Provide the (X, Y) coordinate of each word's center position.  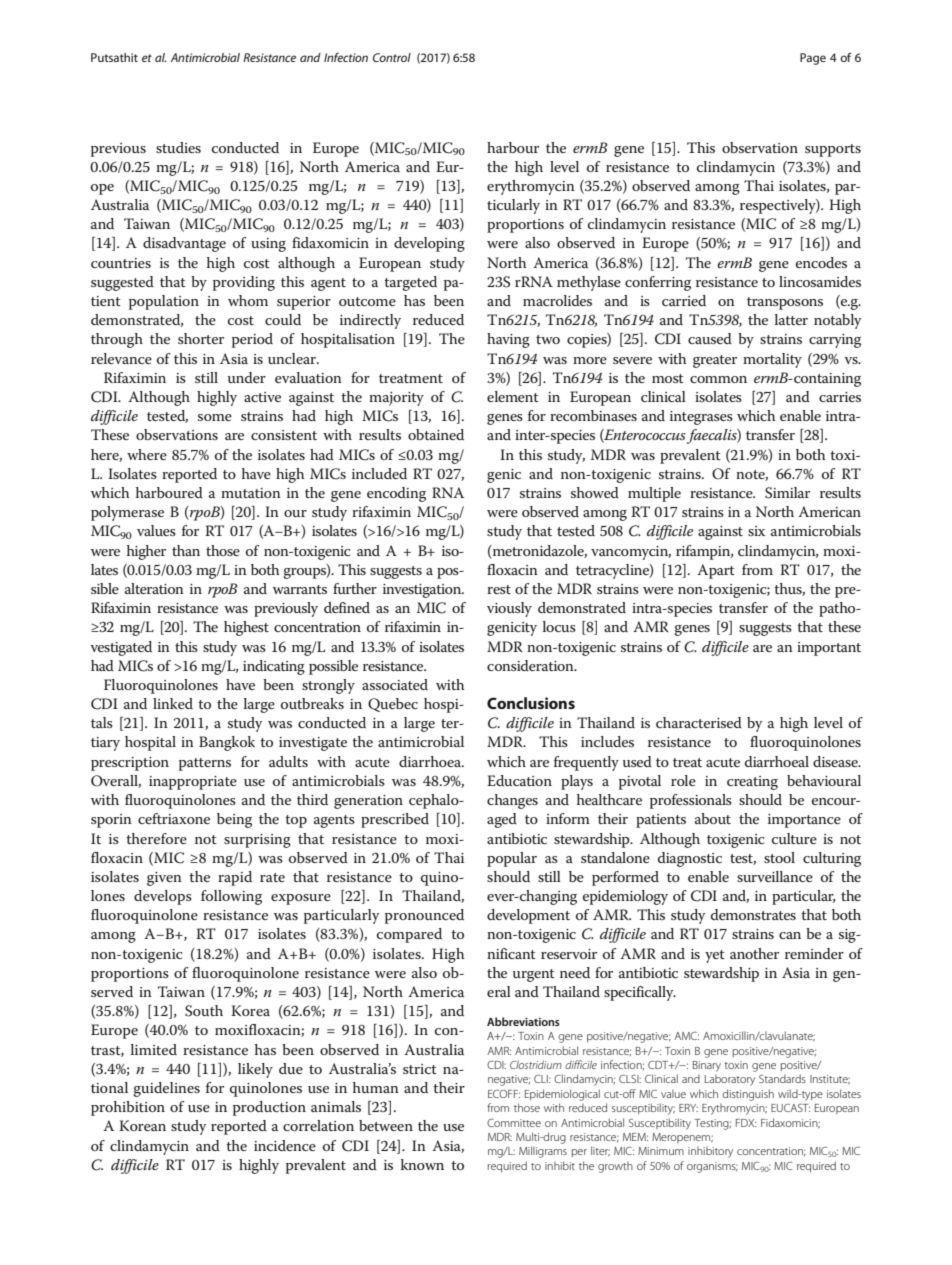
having (508, 340)
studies (178, 147)
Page (813, 59)
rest (499, 589)
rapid (235, 878)
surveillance (775, 876)
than (186, 550)
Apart (716, 571)
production (269, 1108)
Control (392, 57)
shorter (201, 338)
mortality (772, 360)
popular (512, 859)
